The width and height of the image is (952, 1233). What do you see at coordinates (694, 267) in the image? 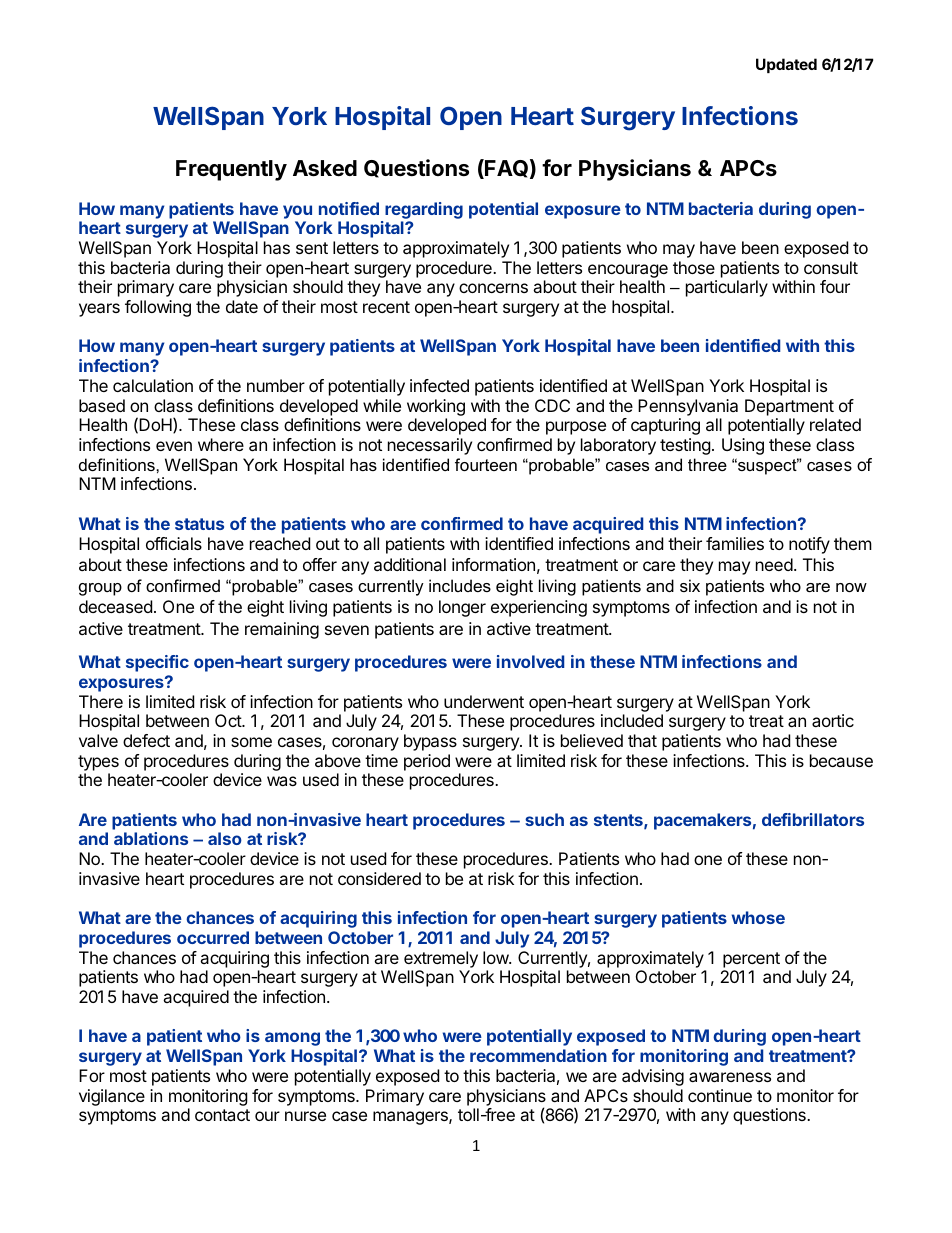
I see `those` at bounding box center [694, 267].
